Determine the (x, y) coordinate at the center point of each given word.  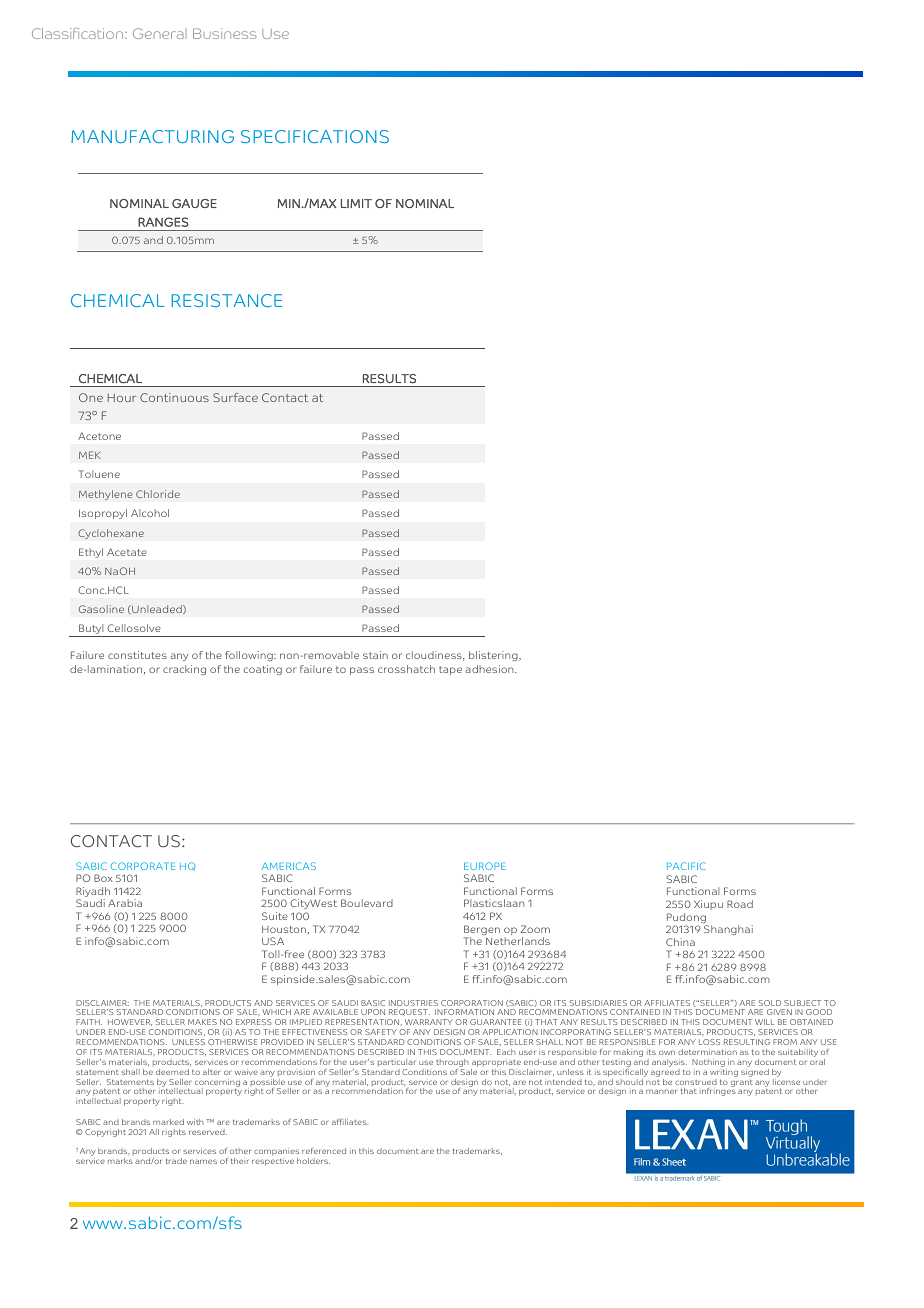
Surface (235, 397)
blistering (494, 656)
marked (168, 1122)
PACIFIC (686, 866)
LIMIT (356, 203)
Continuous (174, 397)
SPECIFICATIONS (315, 136)
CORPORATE (143, 866)
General (160, 33)
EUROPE (484, 866)
